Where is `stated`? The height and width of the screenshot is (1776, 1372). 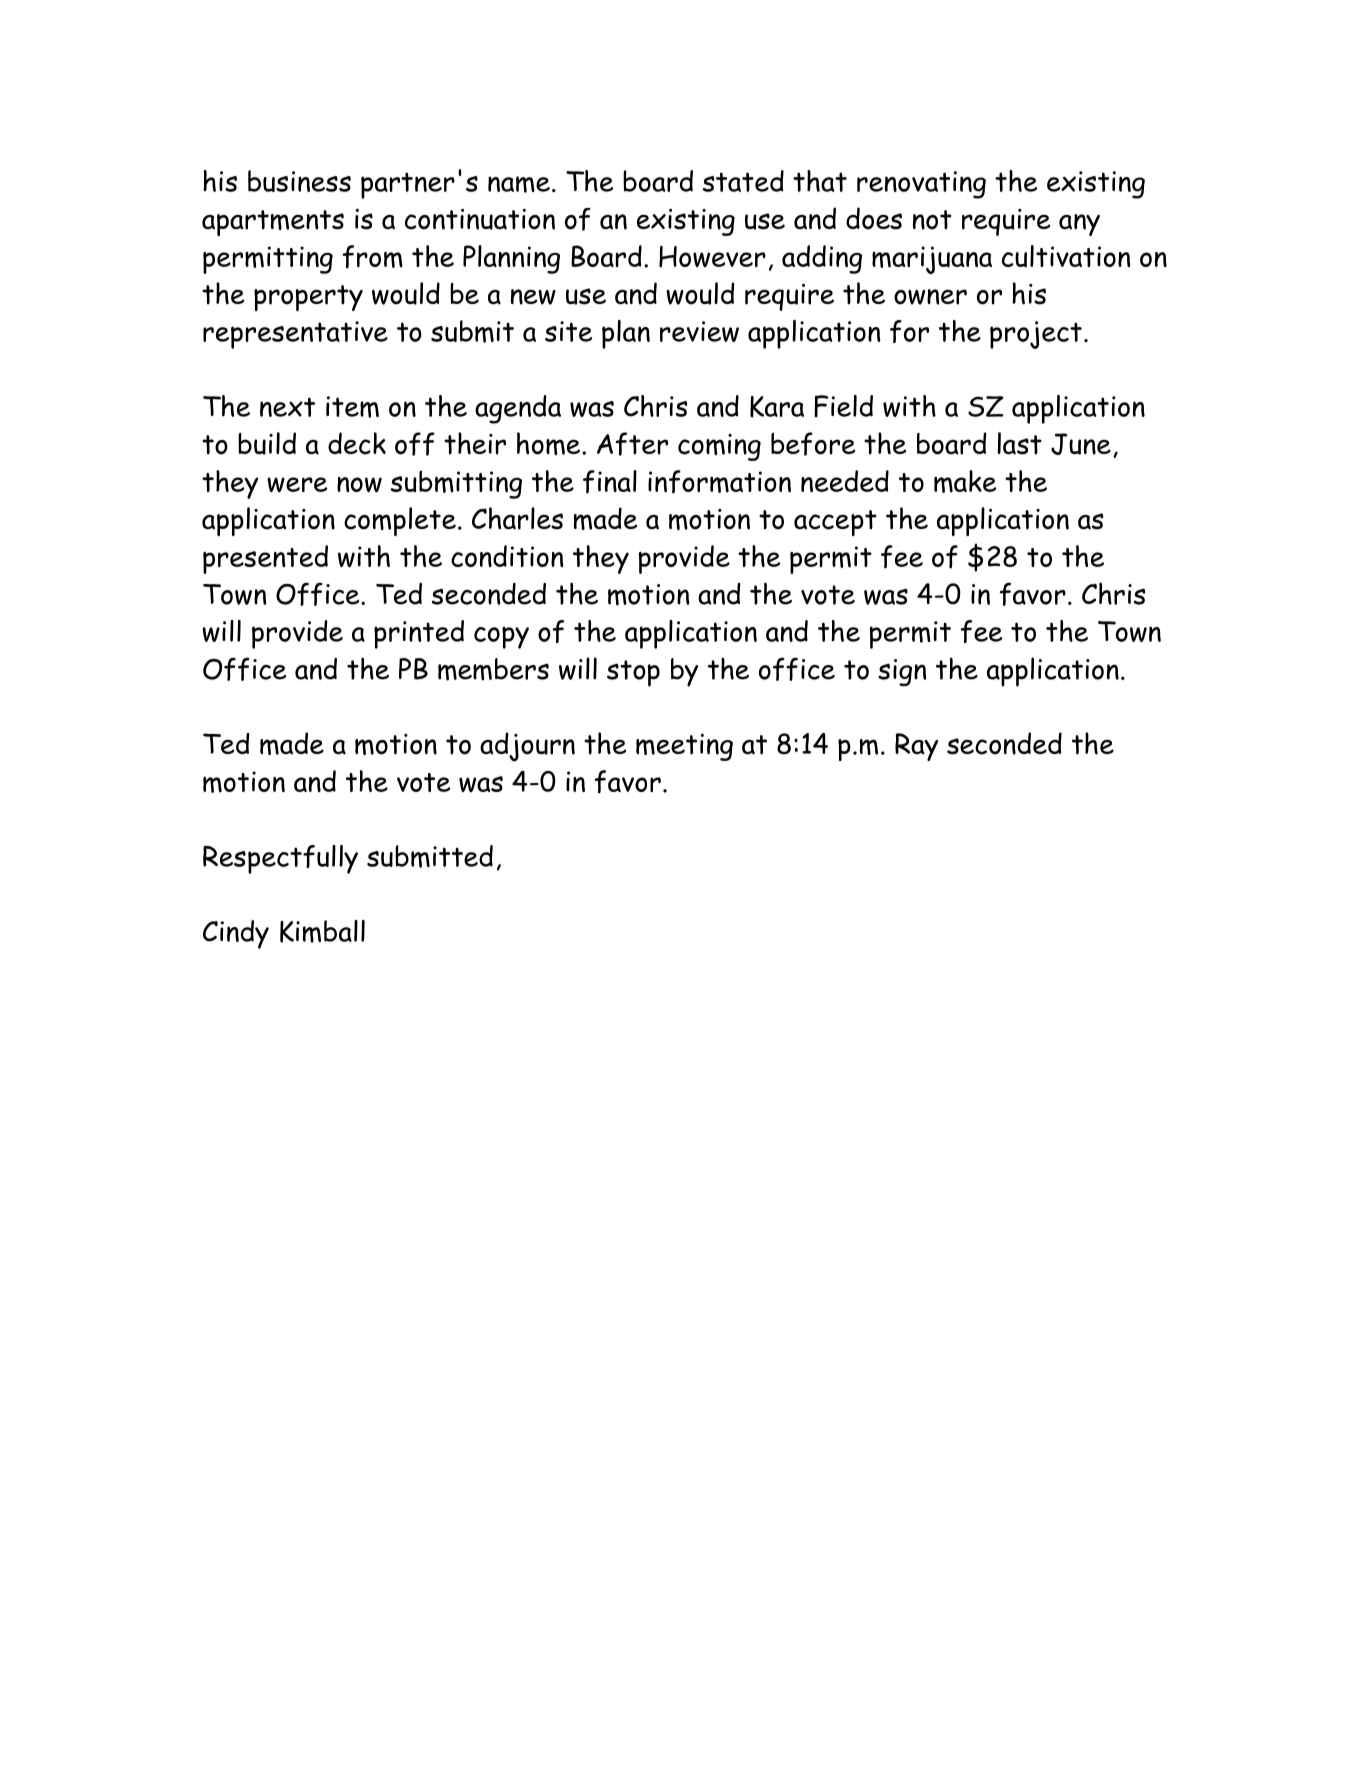
stated is located at coordinates (743, 181).
